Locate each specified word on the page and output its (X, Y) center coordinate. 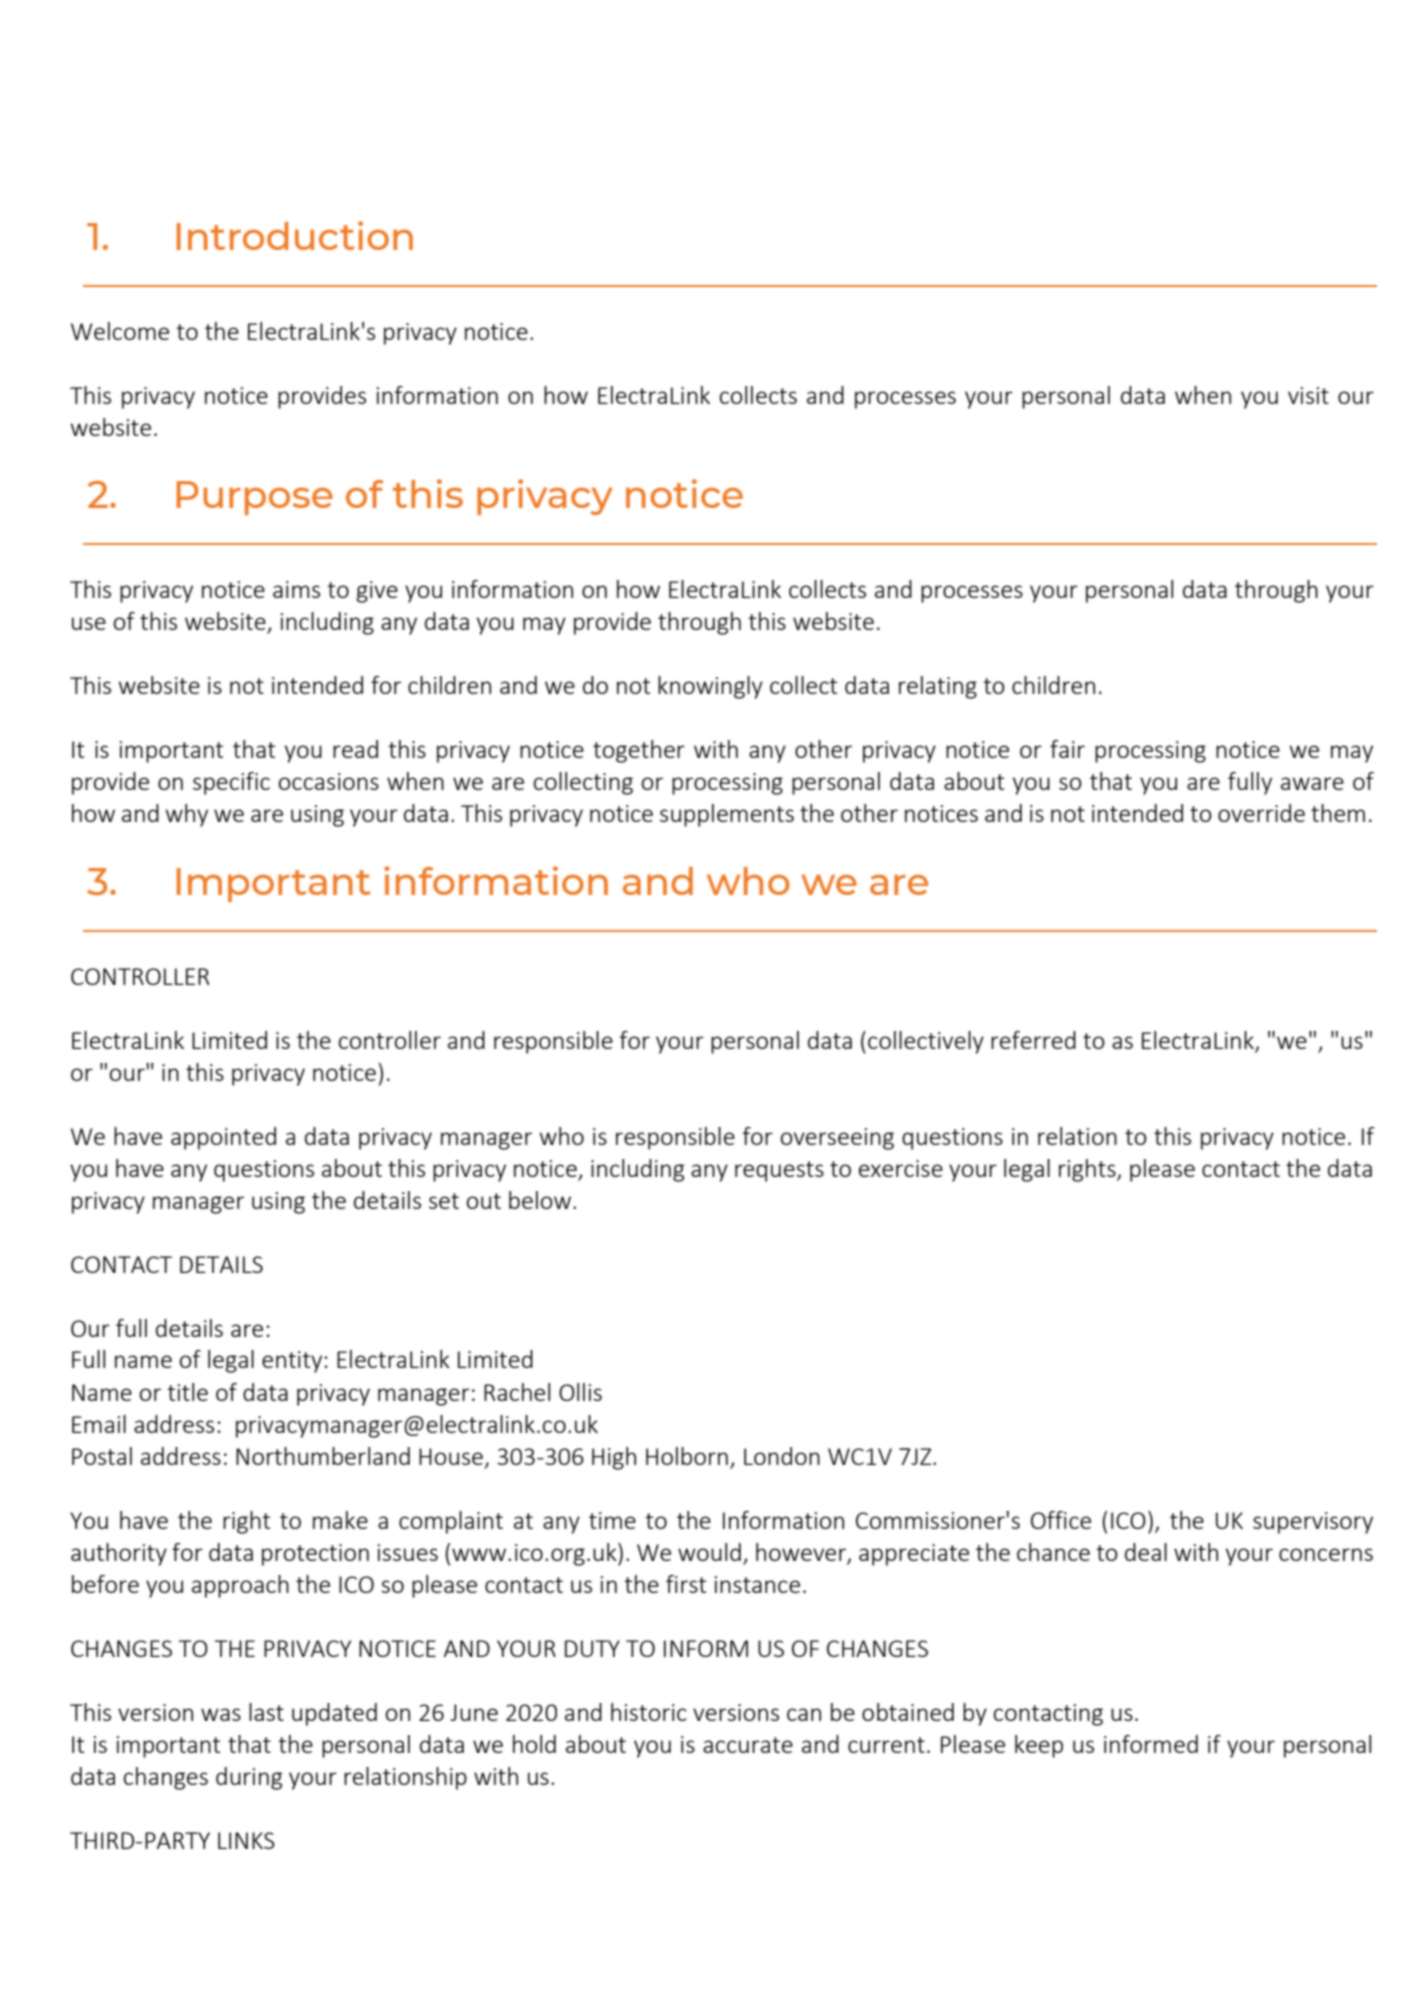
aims (296, 589)
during (249, 1778)
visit (1308, 395)
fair (1067, 749)
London (782, 1456)
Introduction (295, 235)
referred (1033, 1040)
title (187, 1392)
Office (1061, 1520)
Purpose (255, 498)
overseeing (837, 1139)
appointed (223, 1138)
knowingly (710, 687)
